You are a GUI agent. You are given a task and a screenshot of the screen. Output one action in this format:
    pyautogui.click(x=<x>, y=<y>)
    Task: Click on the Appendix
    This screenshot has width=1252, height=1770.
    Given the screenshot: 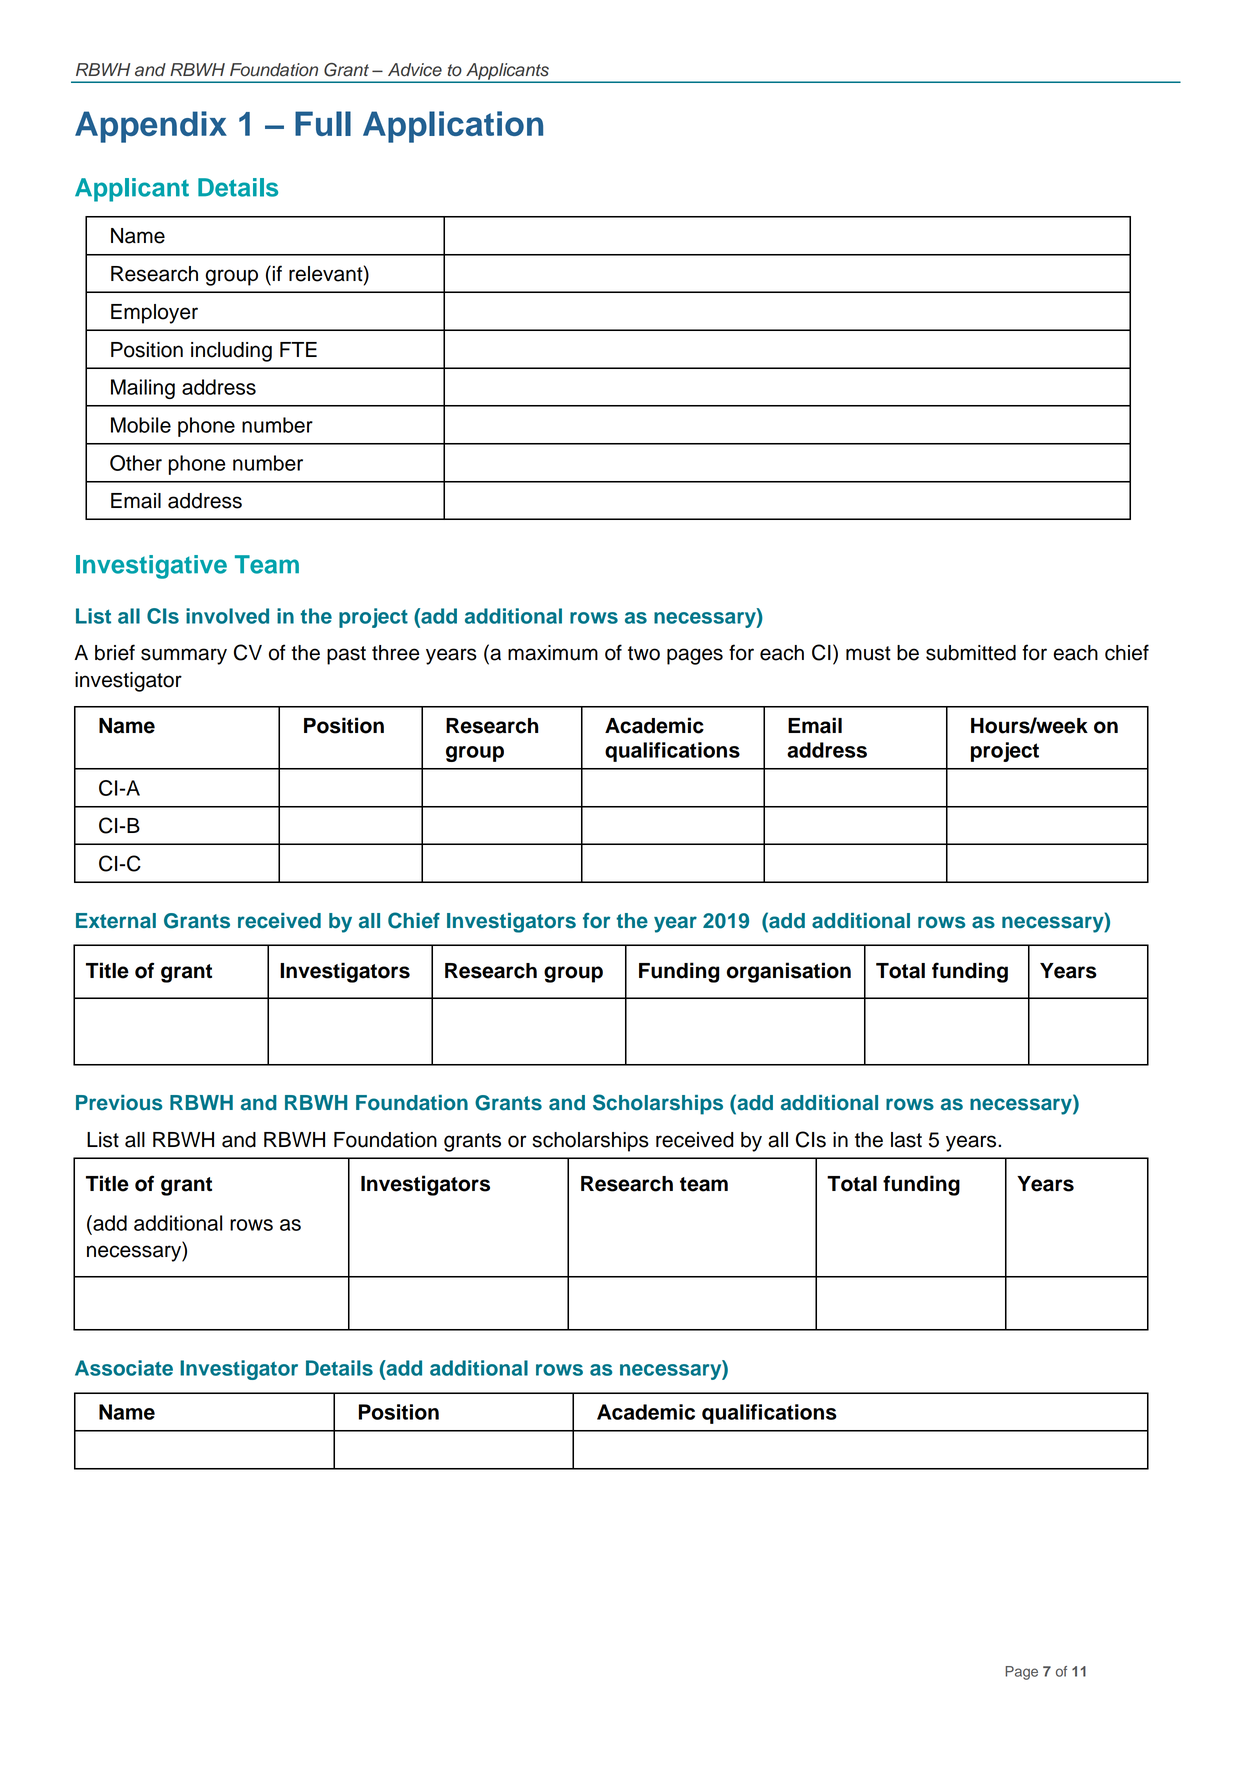 What is the action you would take?
    pyautogui.click(x=151, y=127)
